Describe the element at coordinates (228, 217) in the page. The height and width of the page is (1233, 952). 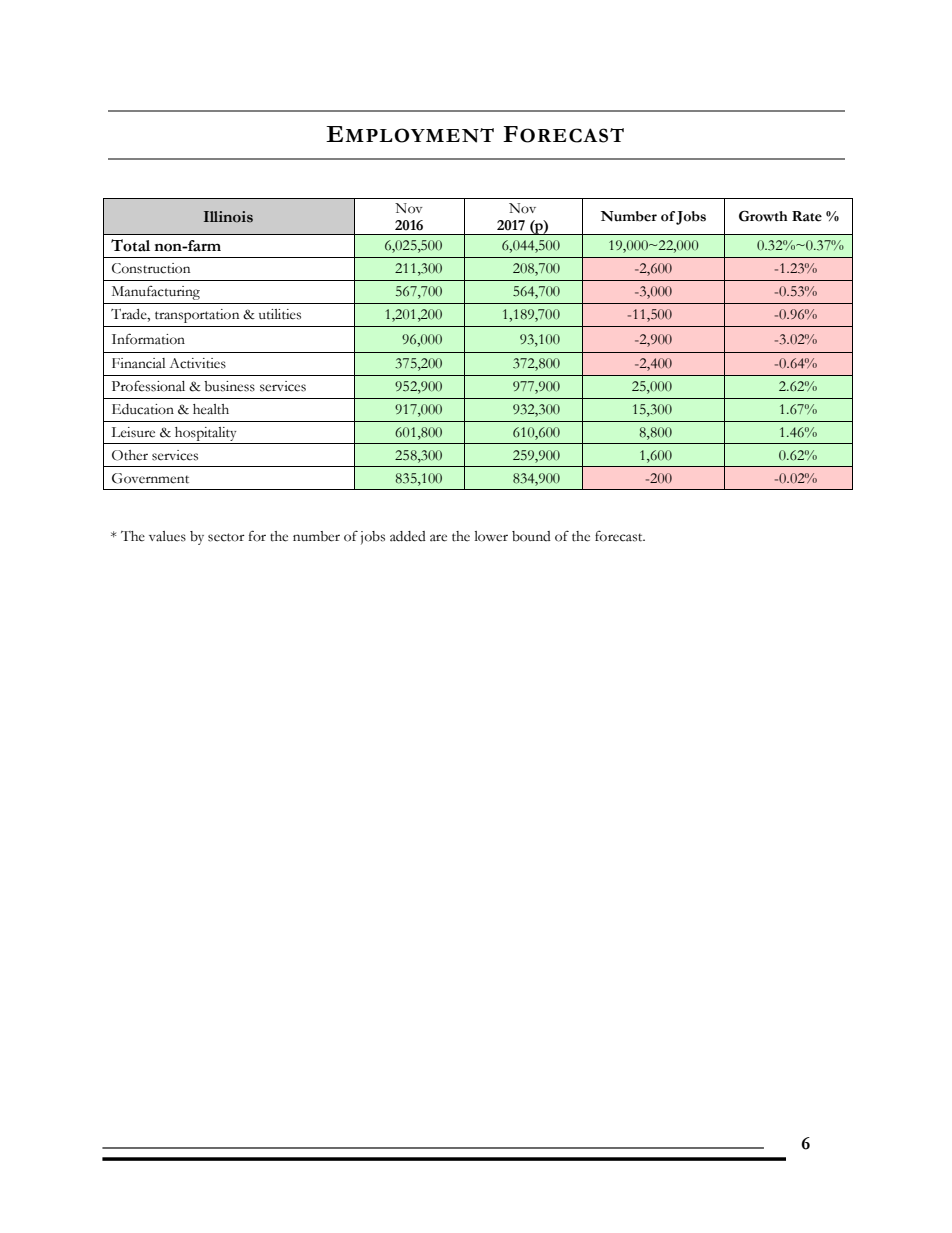
I see `Illinois` at that location.
